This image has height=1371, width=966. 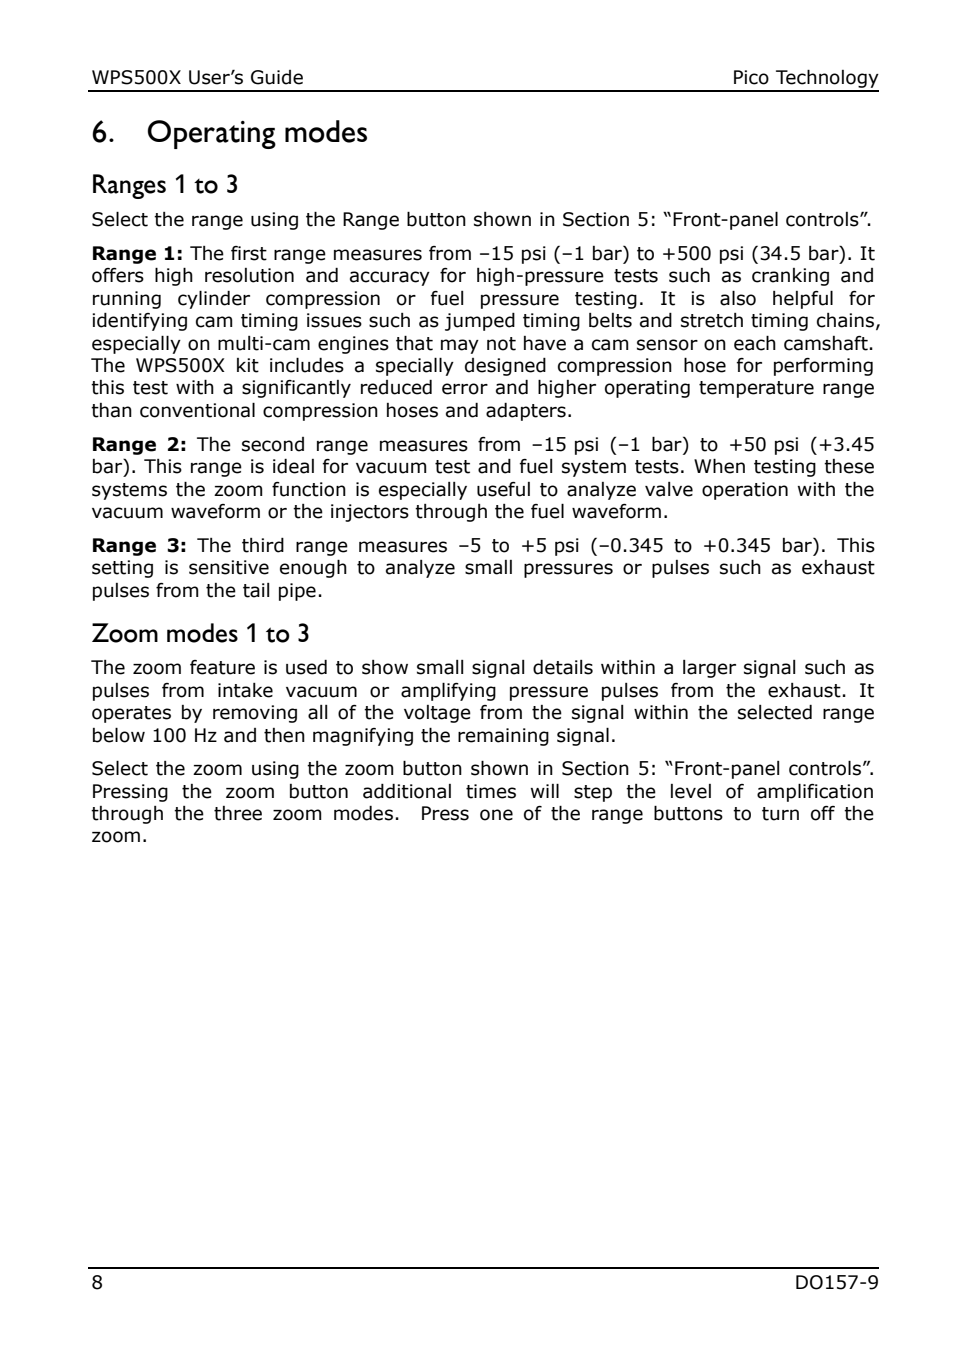 What do you see at coordinates (238, 813) in the image?
I see `three` at bounding box center [238, 813].
